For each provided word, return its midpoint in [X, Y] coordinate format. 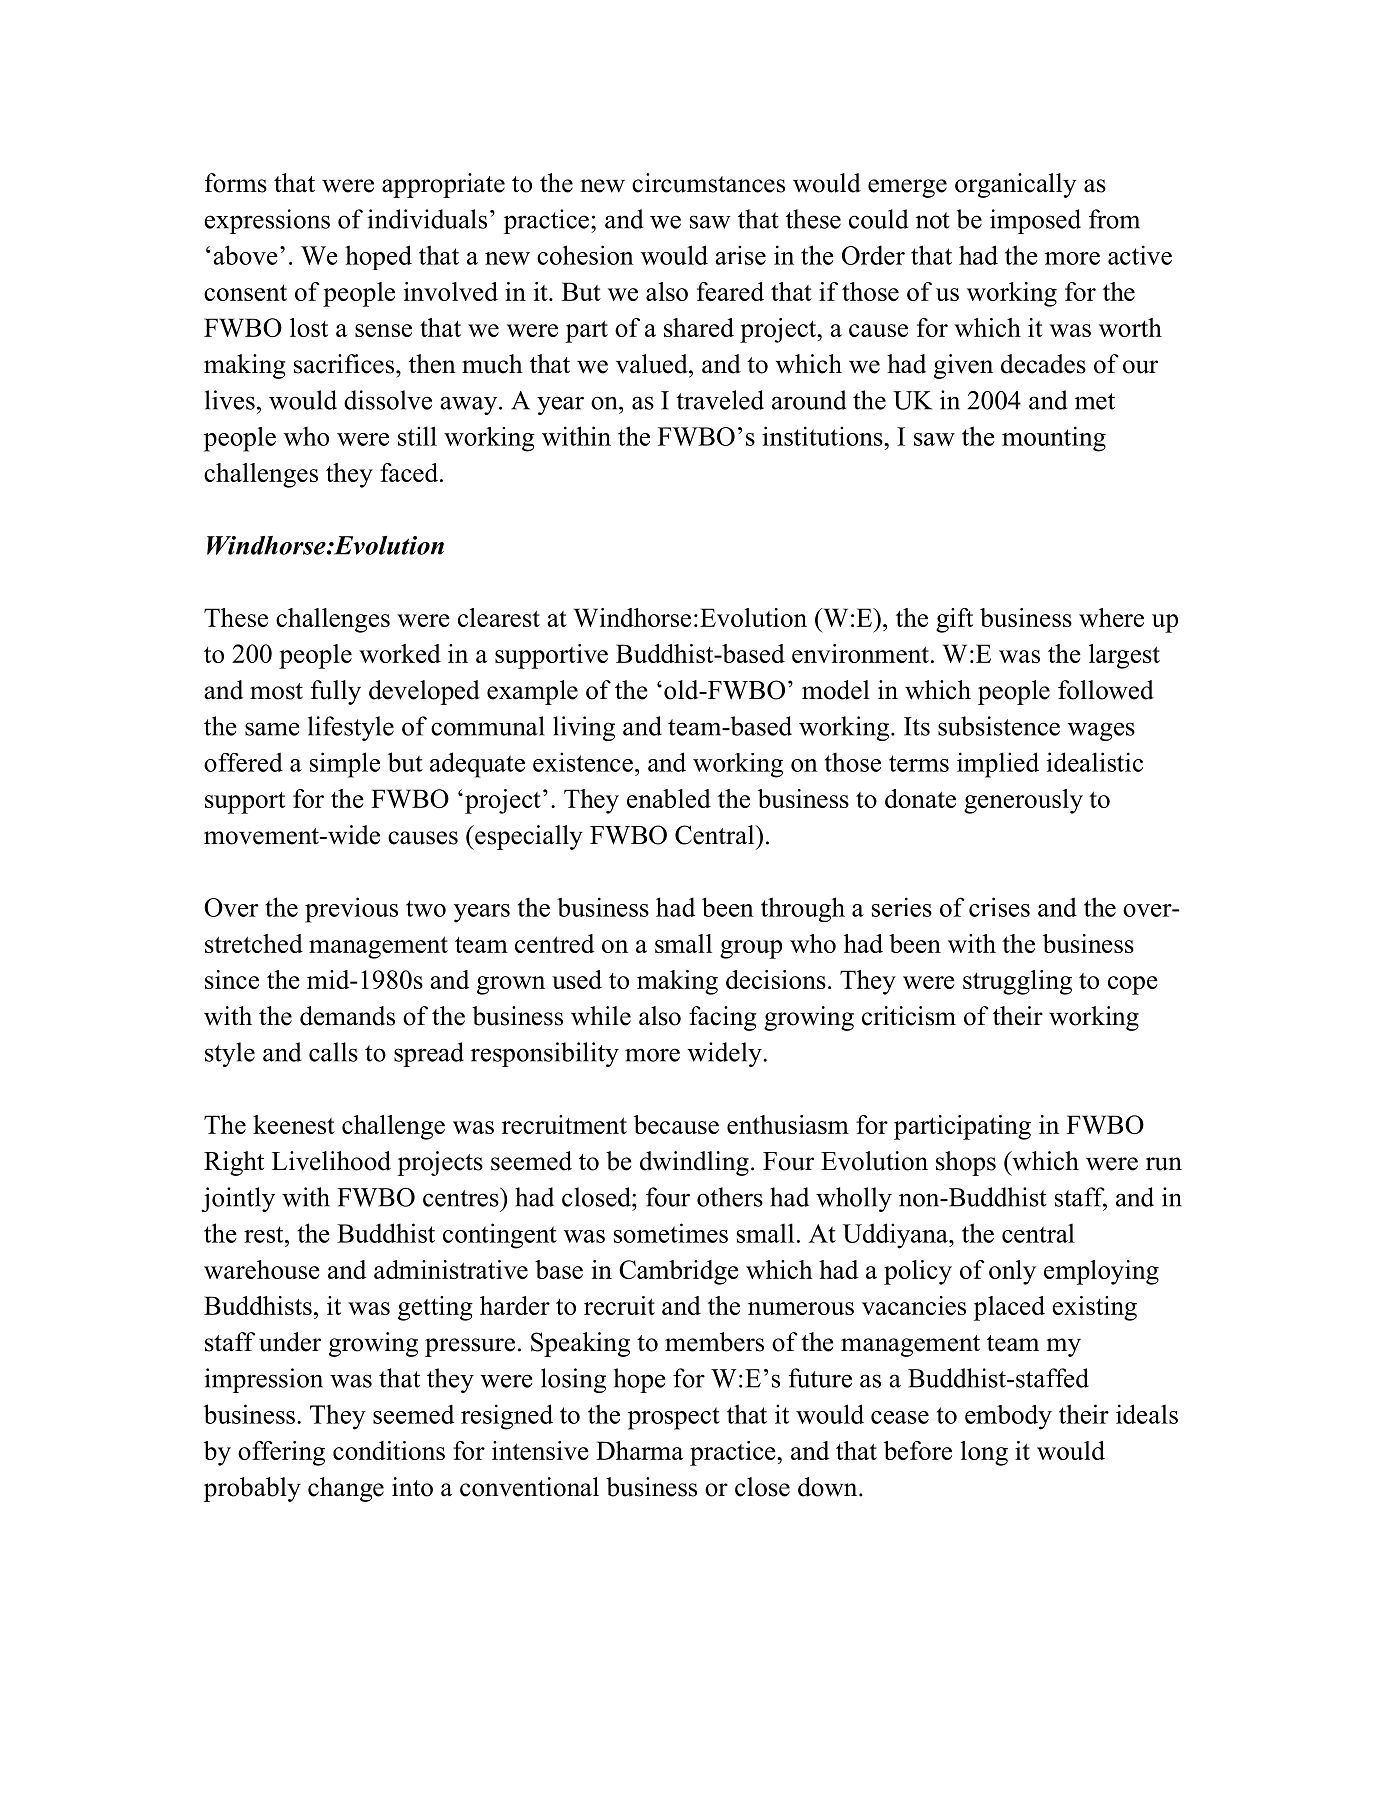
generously [1023, 801]
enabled [669, 798]
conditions [389, 1450]
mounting [1054, 439]
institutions [823, 436]
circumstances [708, 183]
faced [410, 472]
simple [345, 765]
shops [966, 1163]
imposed [1035, 221]
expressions [267, 221]
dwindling [694, 1163]
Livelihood [331, 1161]
